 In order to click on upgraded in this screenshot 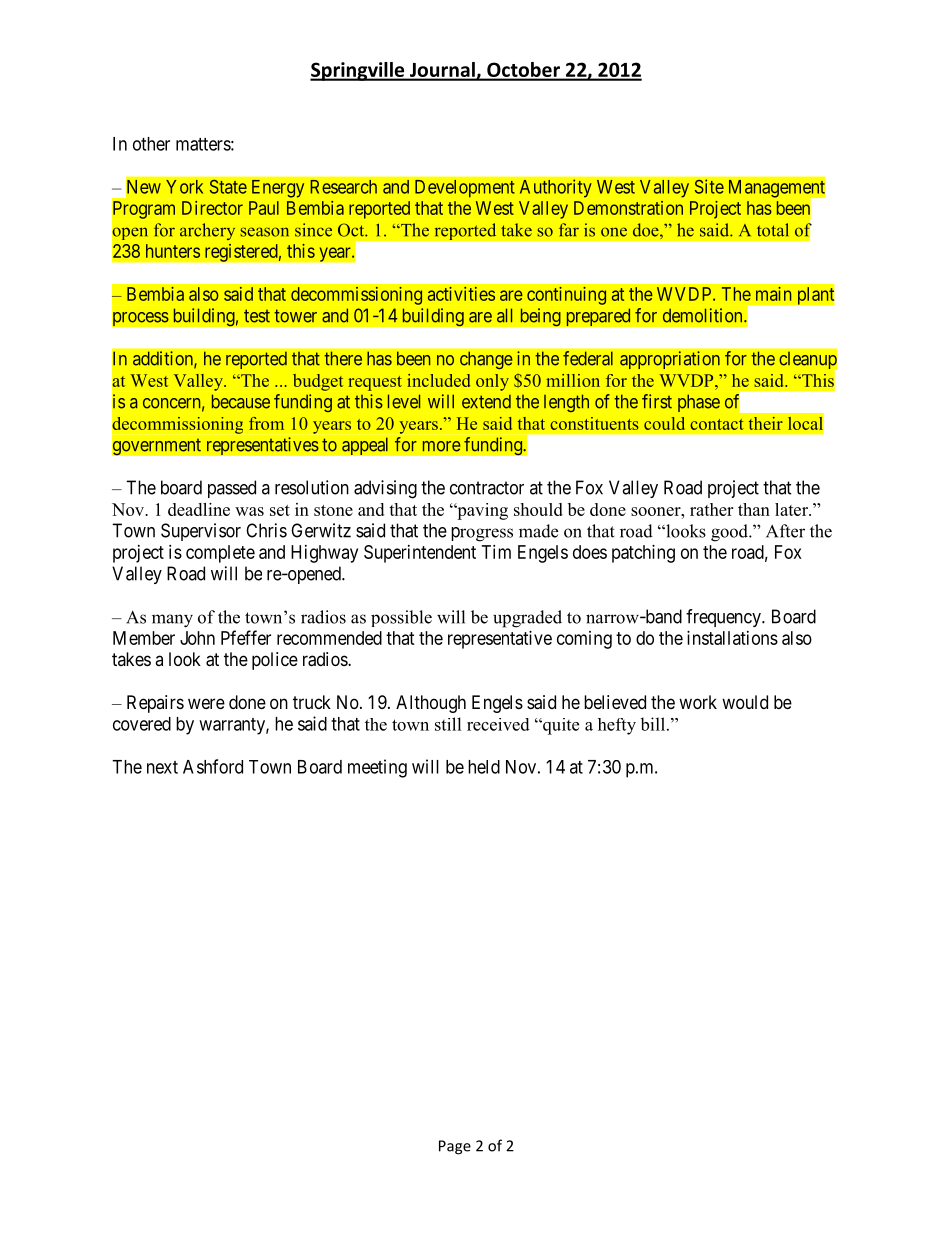, I will do `click(527, 619)`.
